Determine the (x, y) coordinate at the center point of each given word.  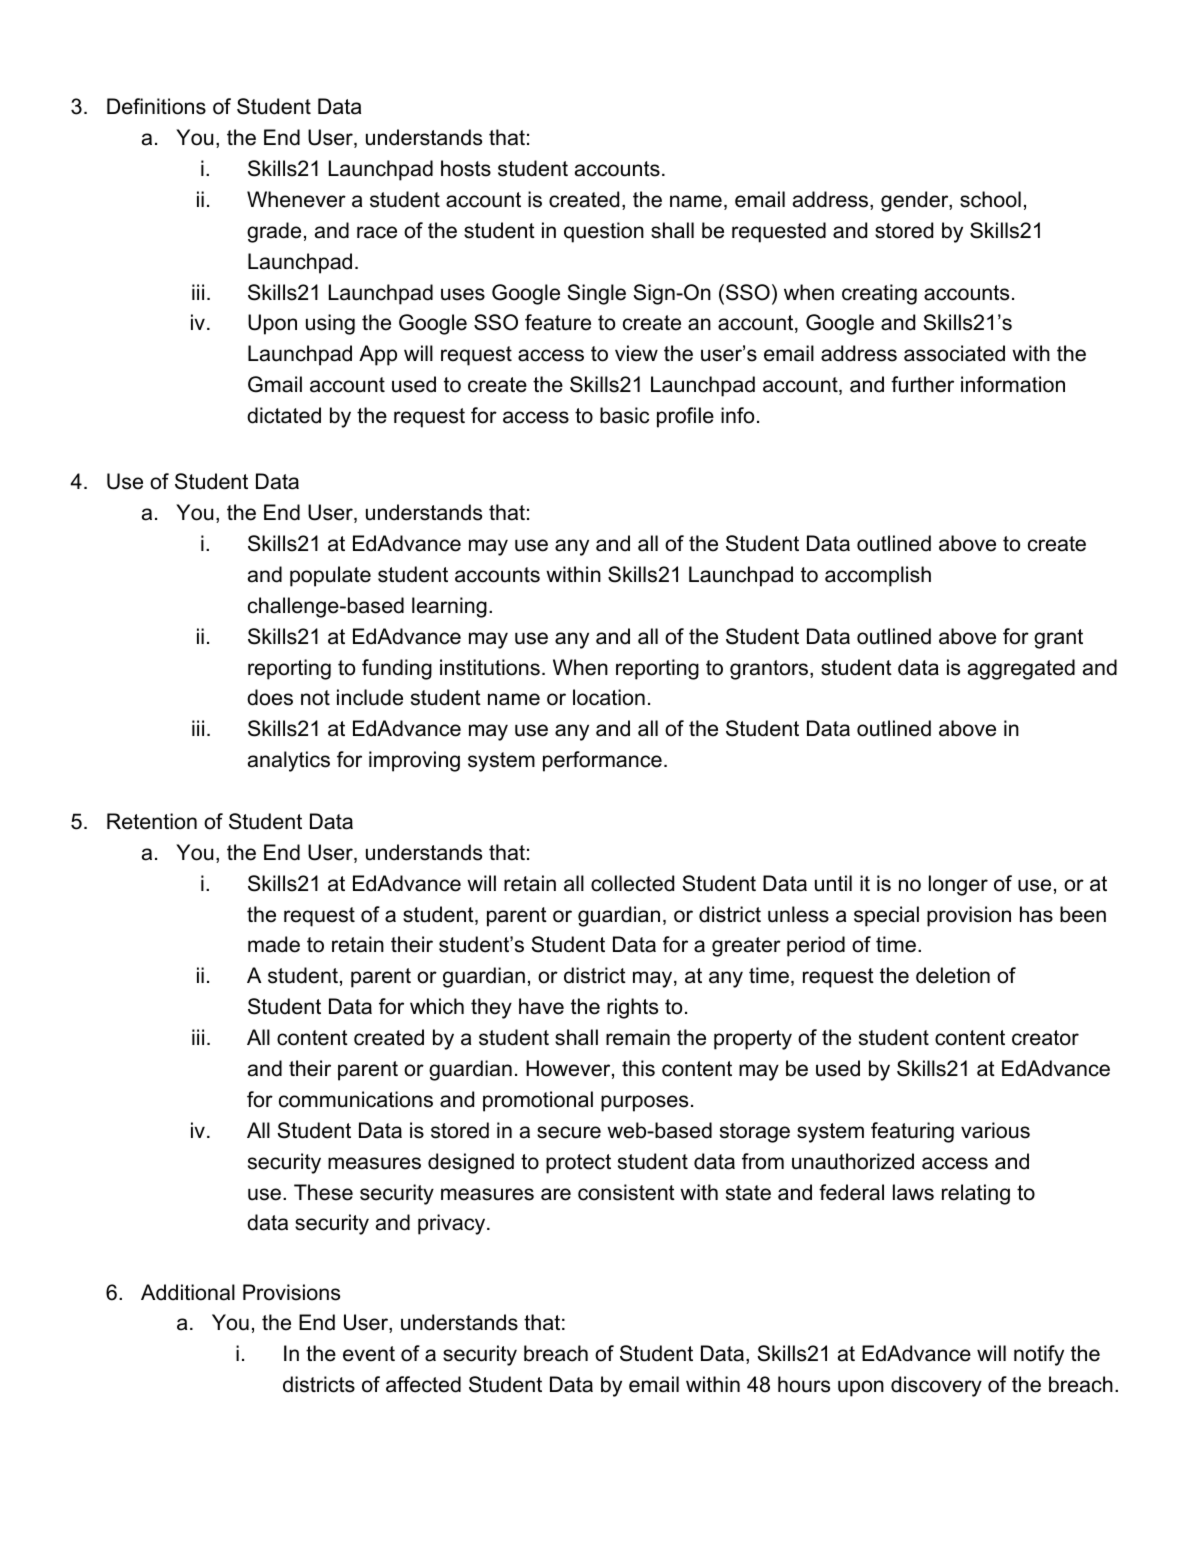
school (990, 199)
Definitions (156, 106)
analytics (289, 761)
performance (602, 761)
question (604, 232)
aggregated (1021, 669)
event (369, 1354)
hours (804, 1384)
